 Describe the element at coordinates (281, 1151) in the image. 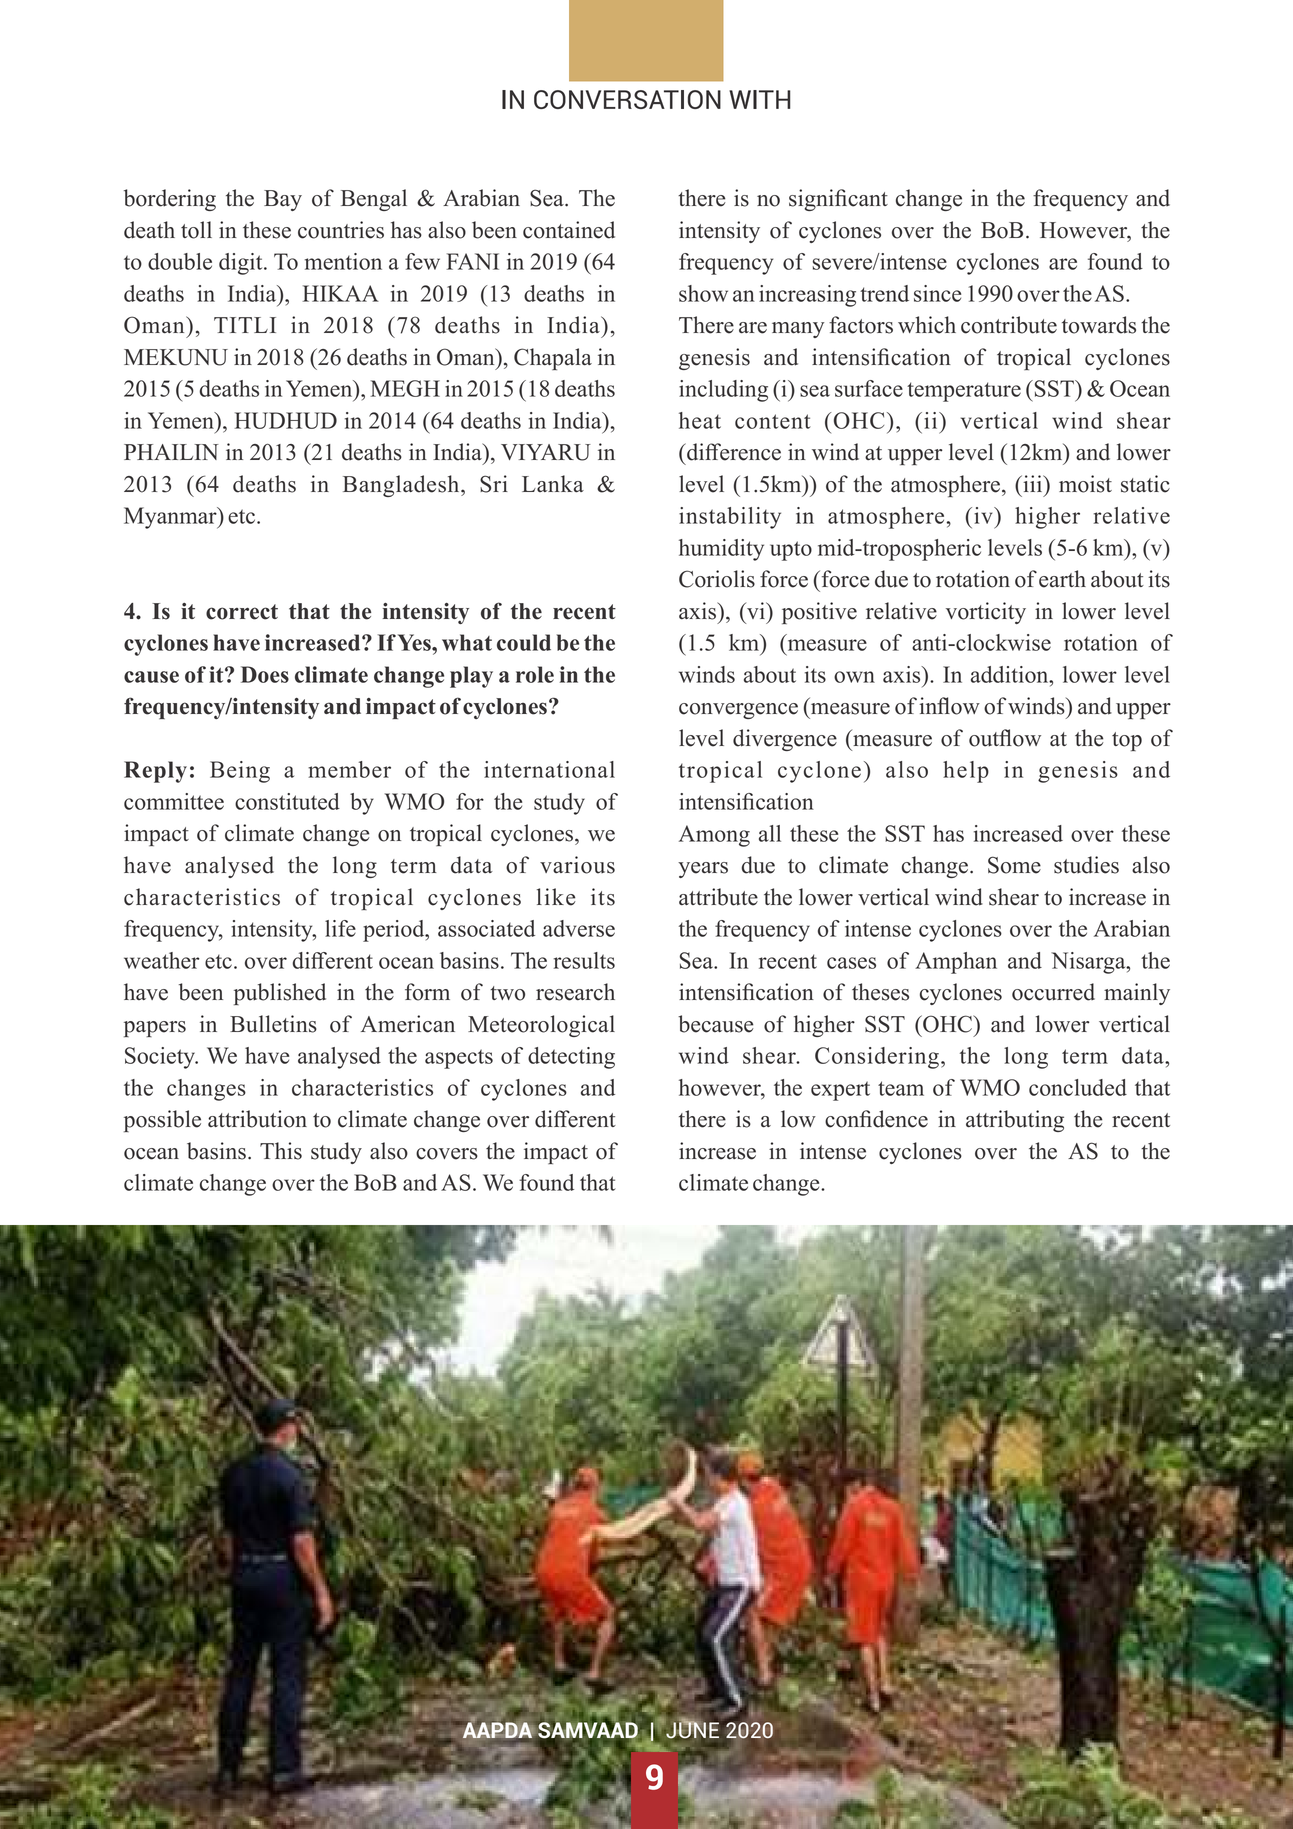

I see `This` at that location.
